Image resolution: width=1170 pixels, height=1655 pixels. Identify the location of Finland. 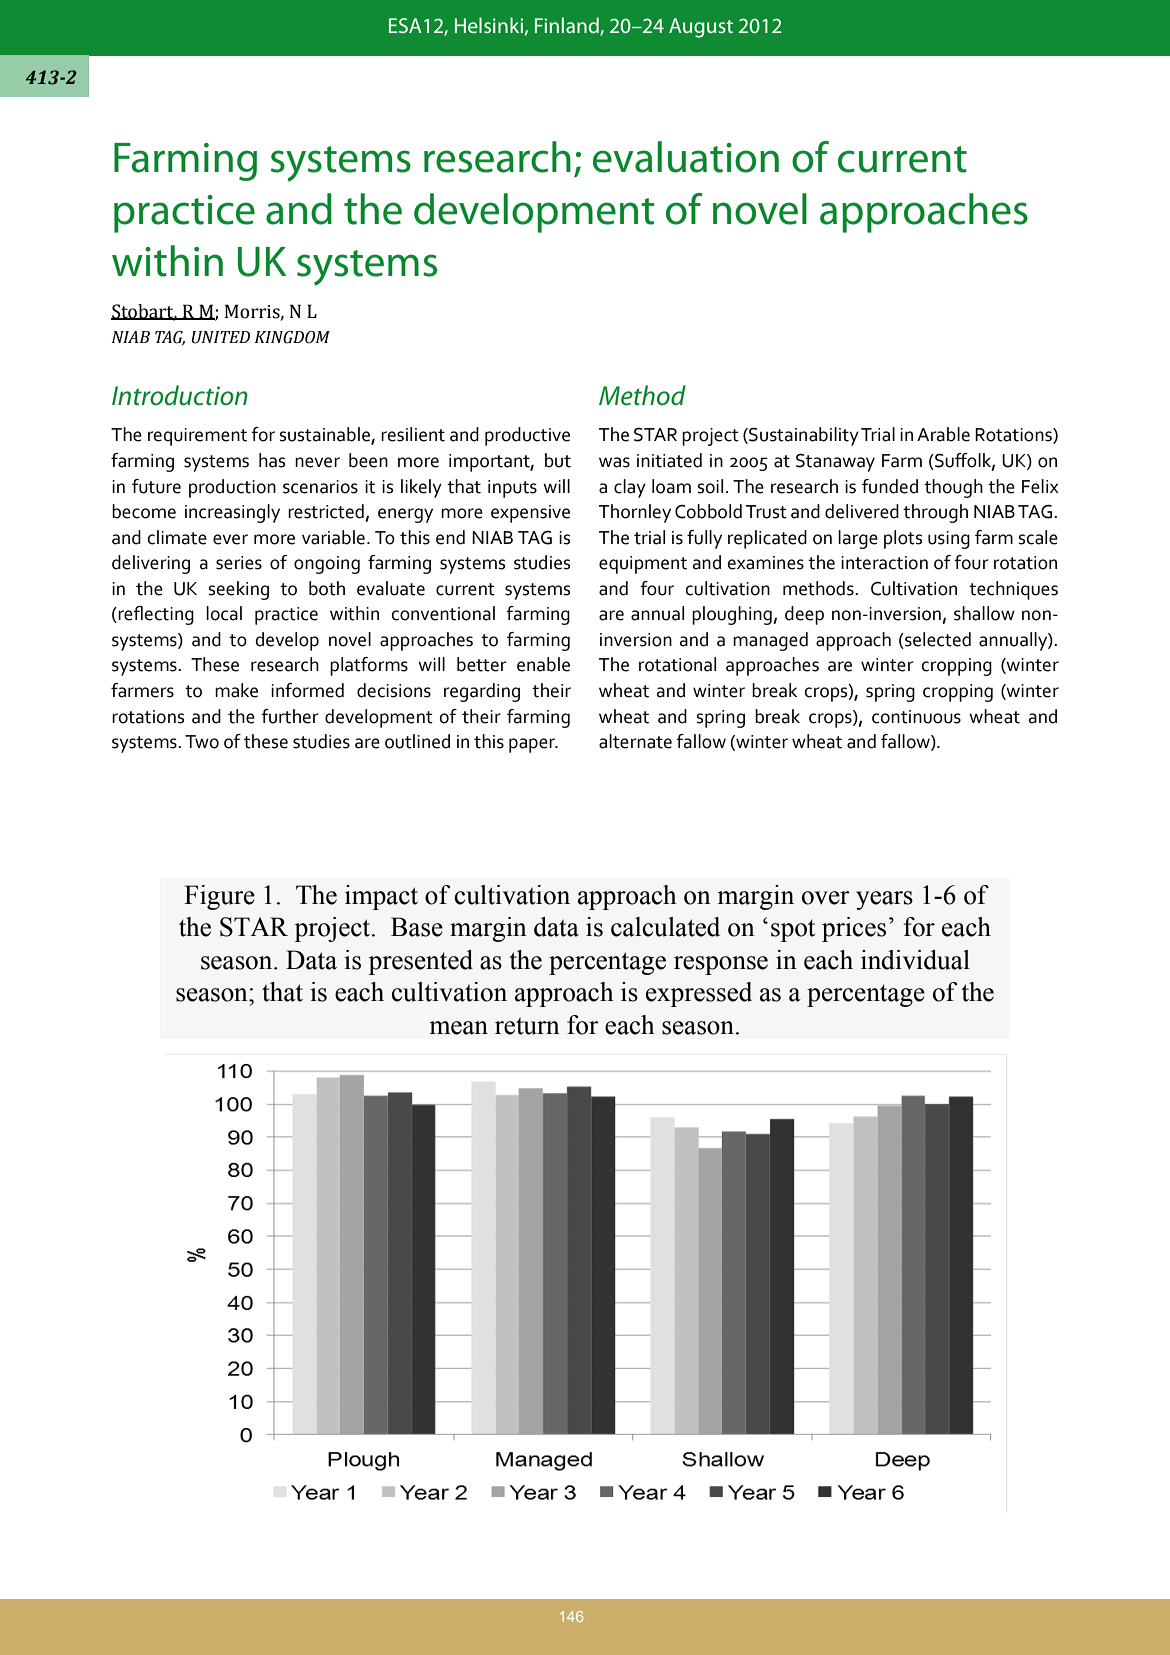
(568, 26).
